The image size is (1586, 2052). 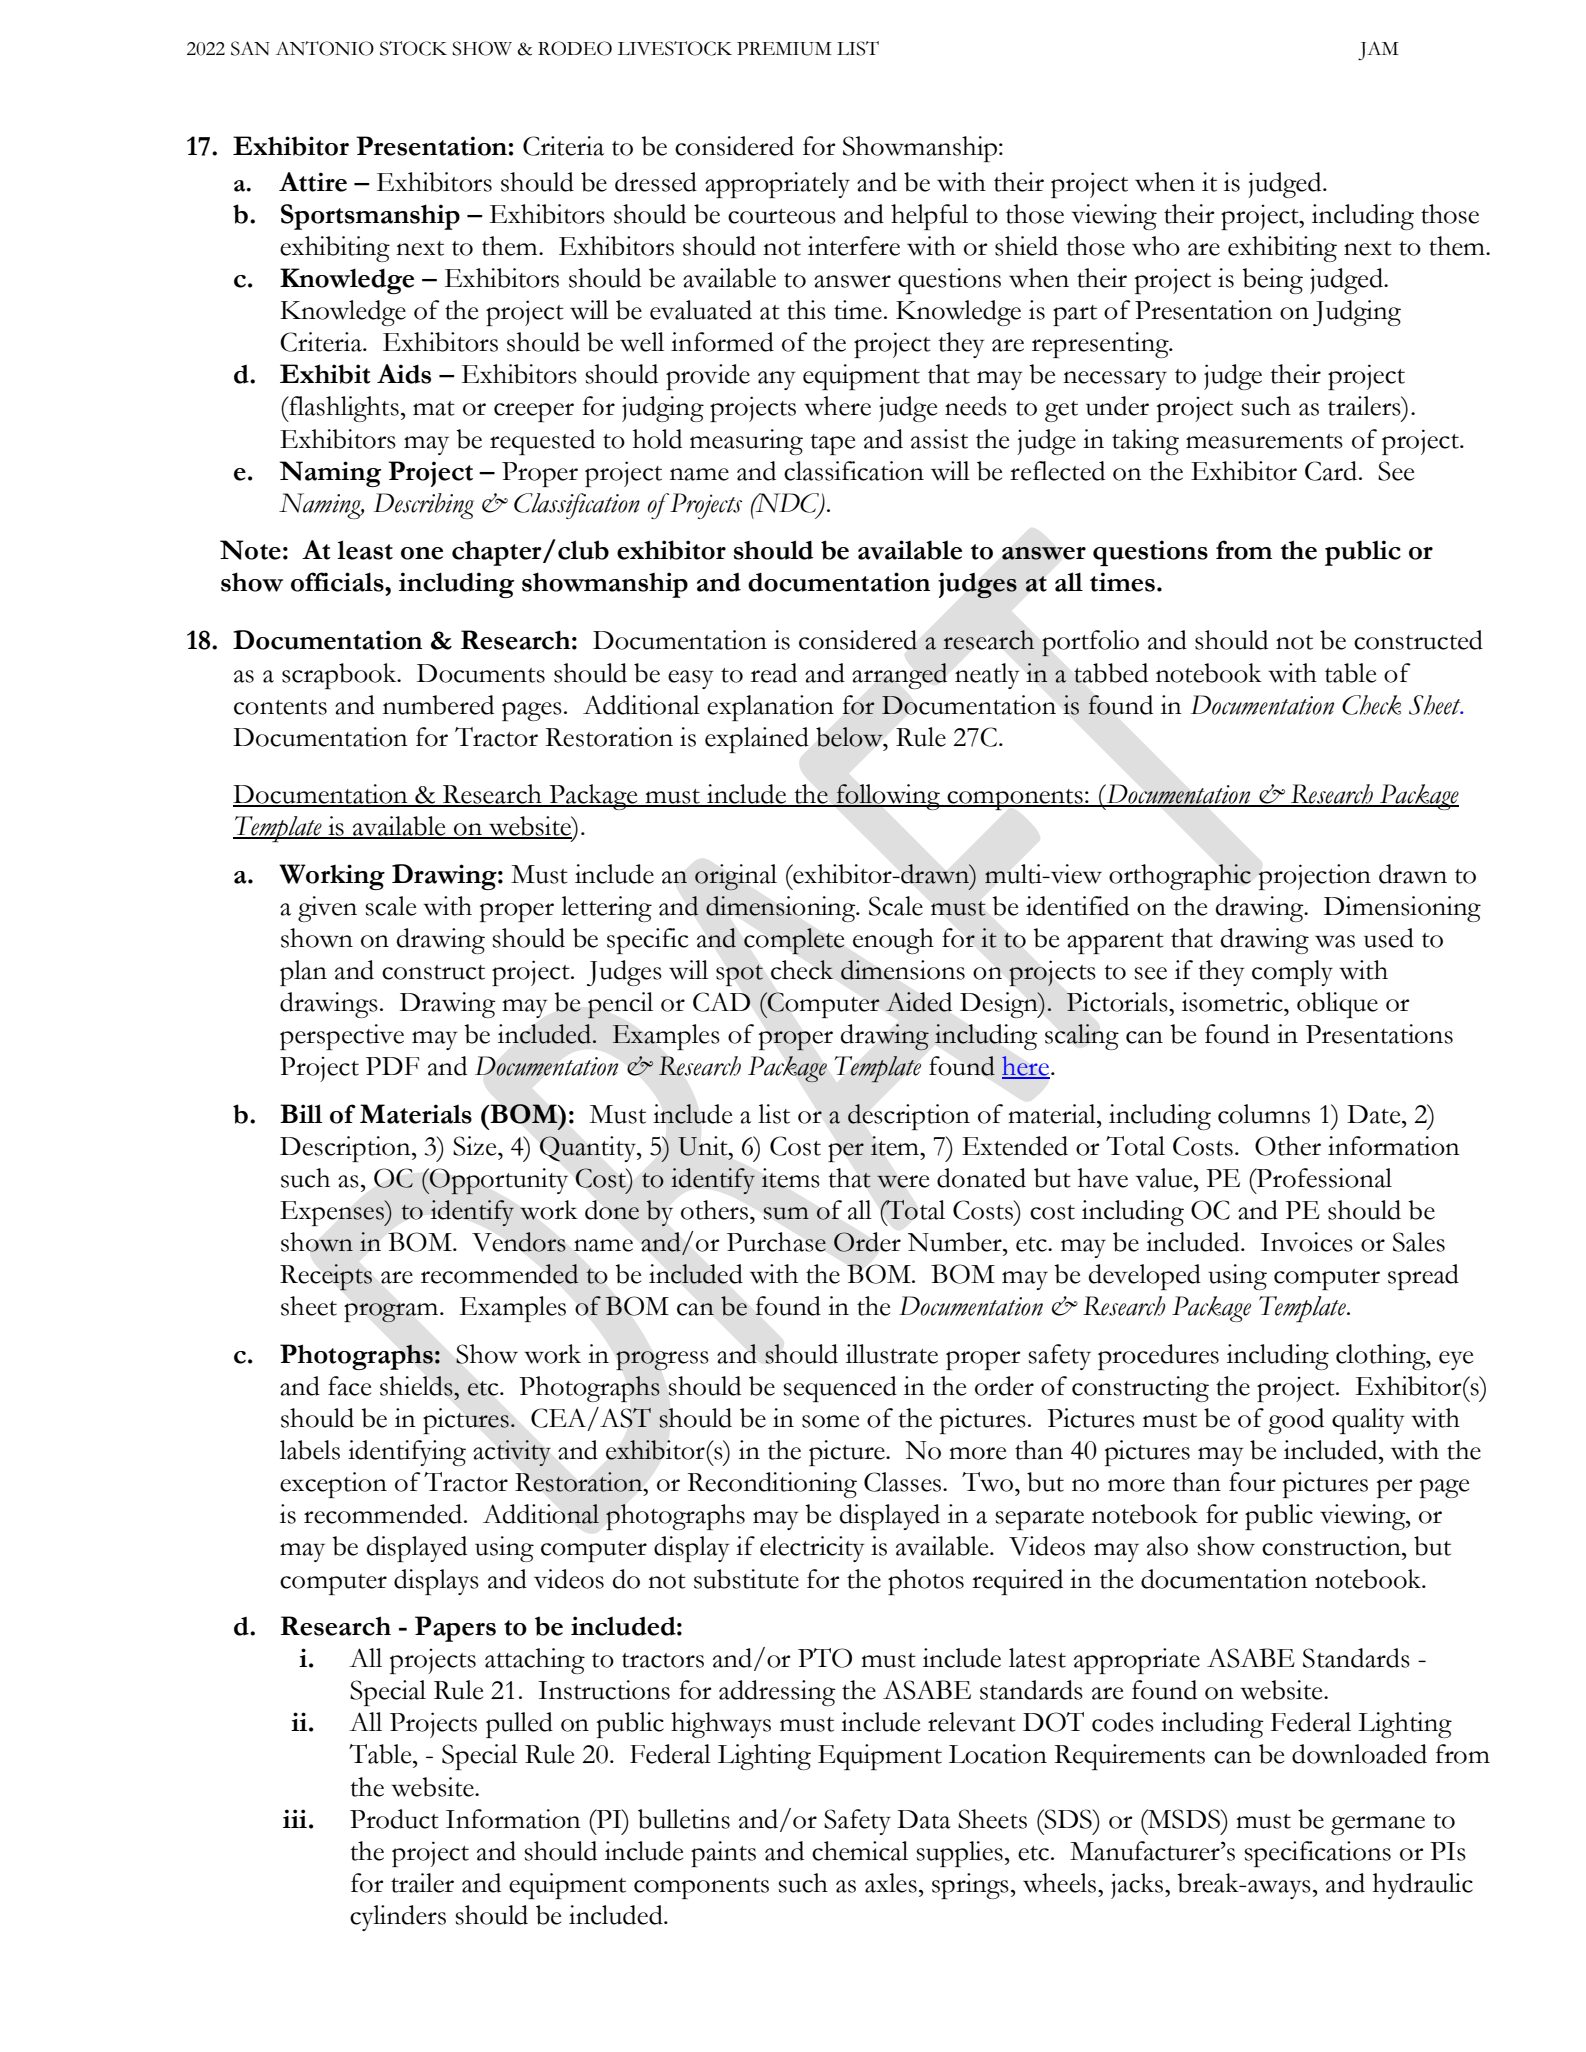 What do you see at coordinates (860, 1851) in the image?
I see `chemical` at bounding box center [860, 1851].
